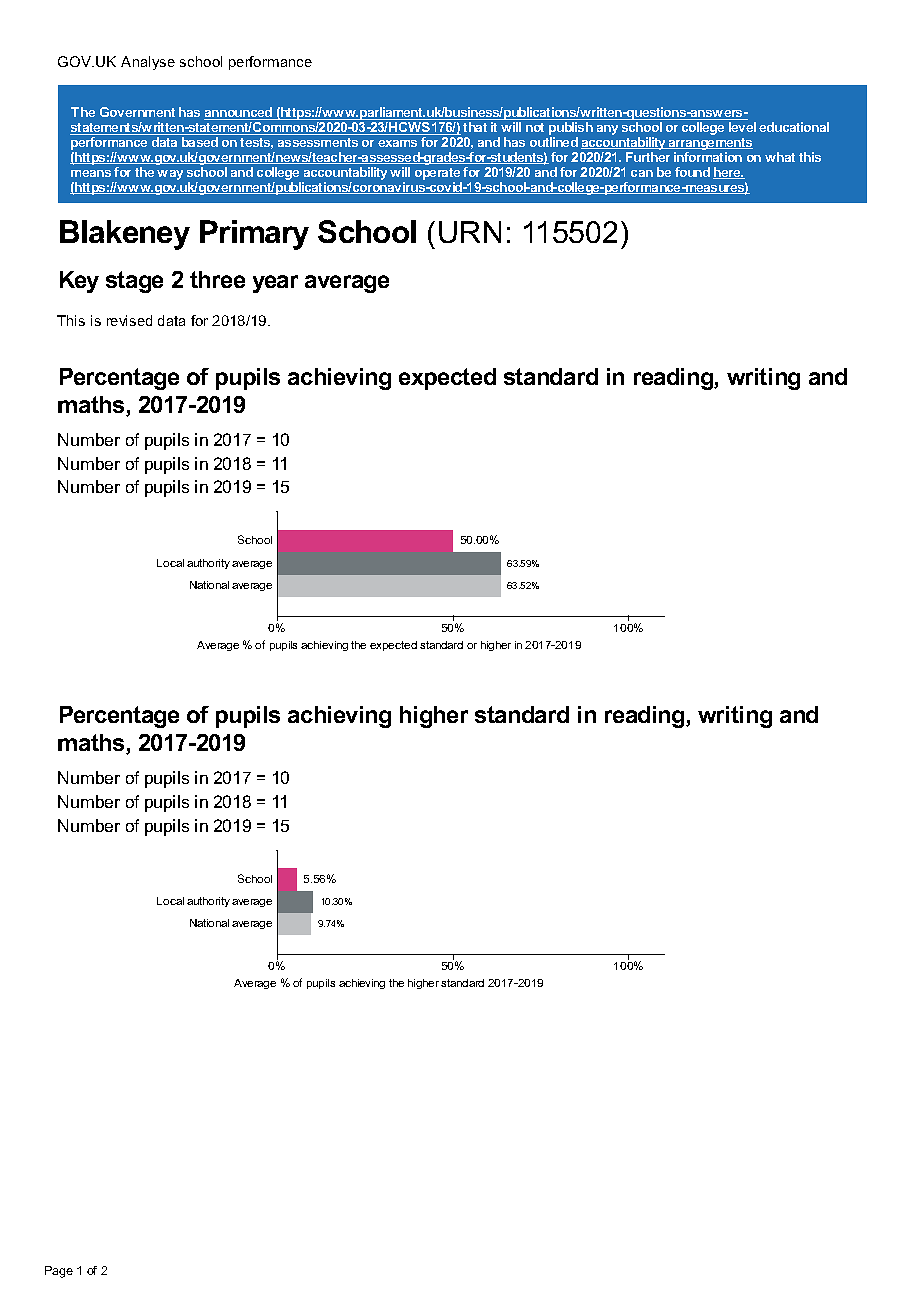 The height and width of the page is (1308, 924). Describe the element at coordinates (397, 143) in the page. I see `exams` at that location.
